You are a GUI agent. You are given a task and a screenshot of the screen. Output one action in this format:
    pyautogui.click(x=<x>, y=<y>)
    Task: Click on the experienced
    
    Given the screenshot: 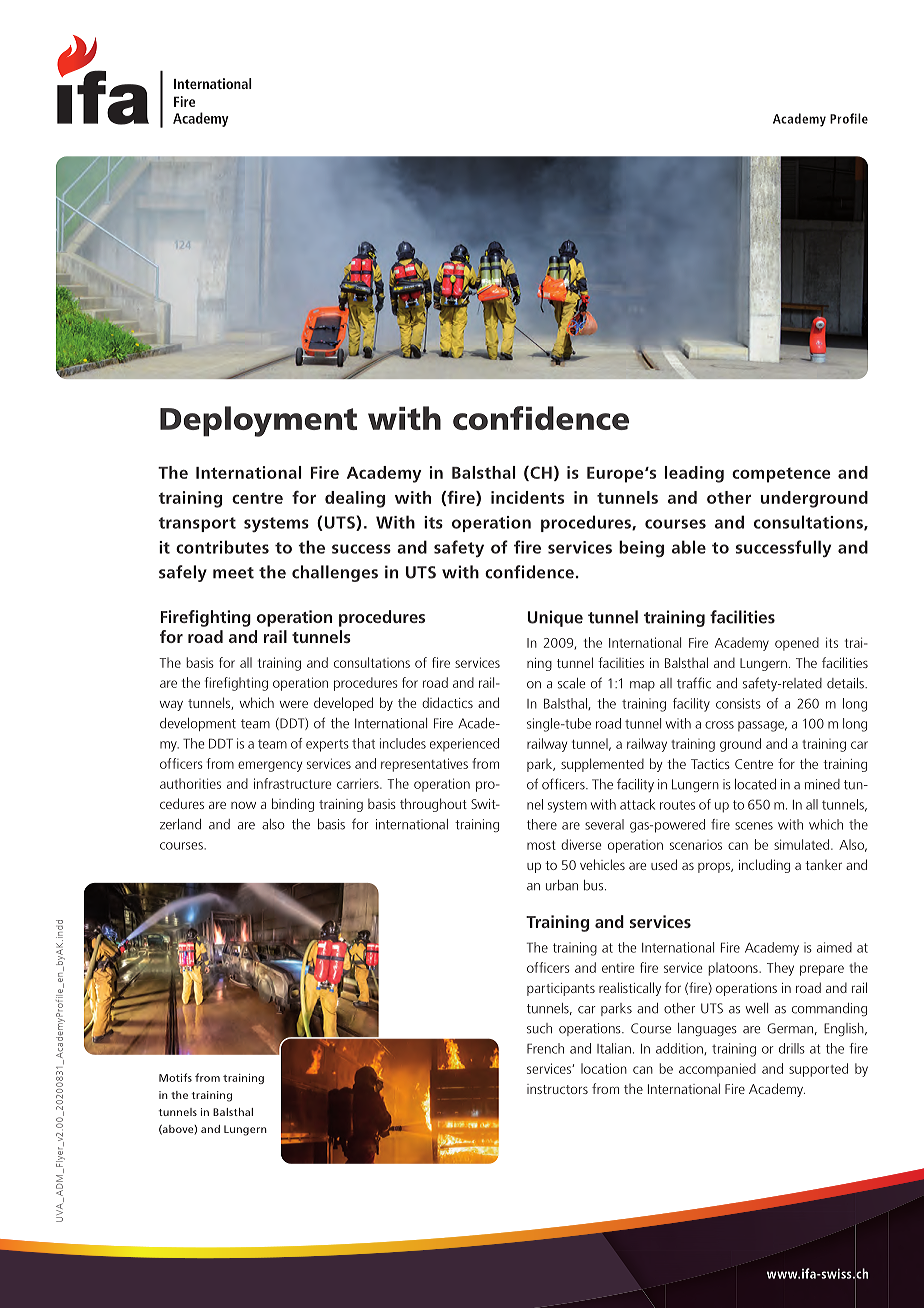 What is the action you would take?
    pyautogui.click(x=464, y=744)
